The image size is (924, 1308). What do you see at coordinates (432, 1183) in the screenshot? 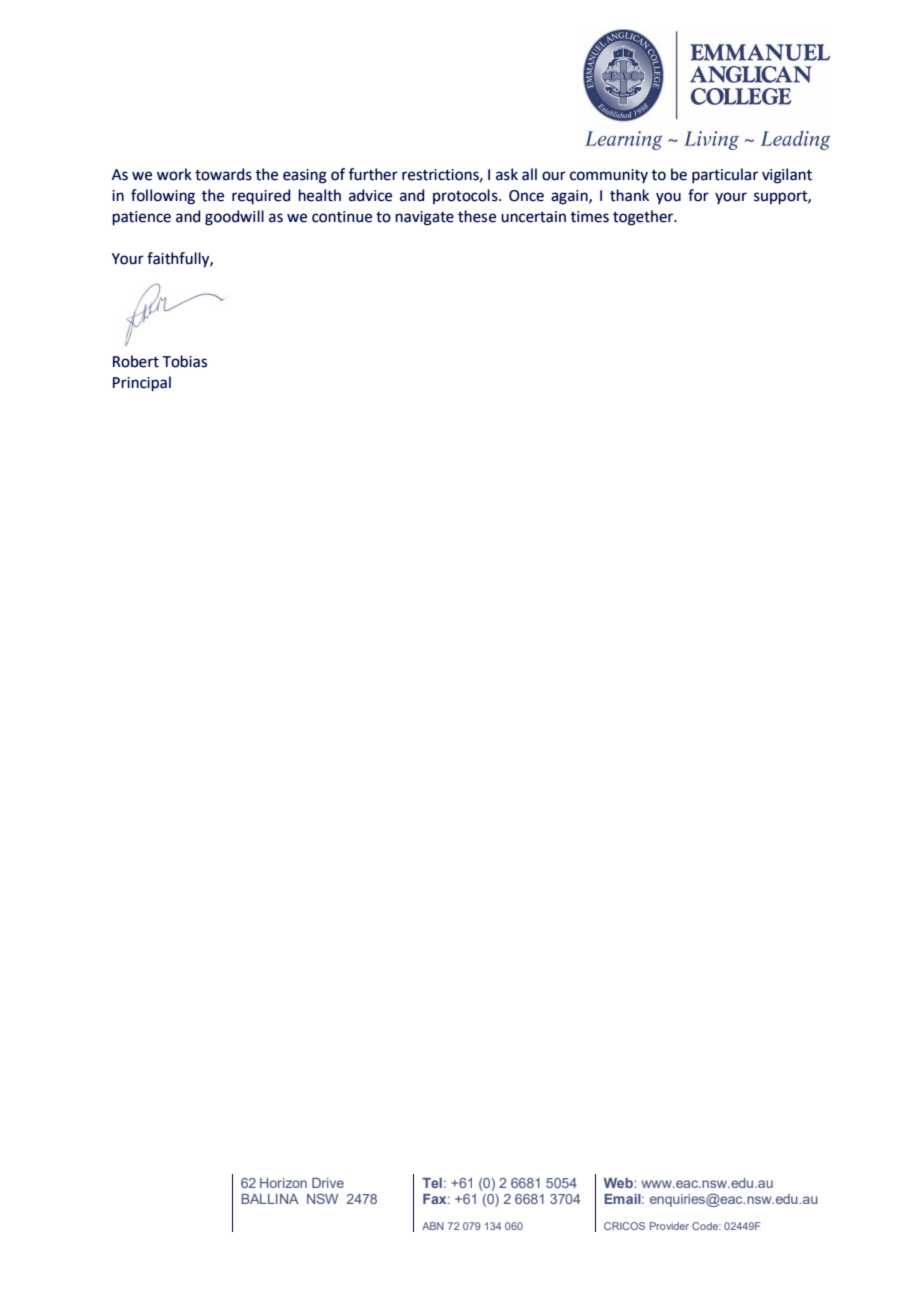
I see `Tel` at bounding box center [432, 1183].
